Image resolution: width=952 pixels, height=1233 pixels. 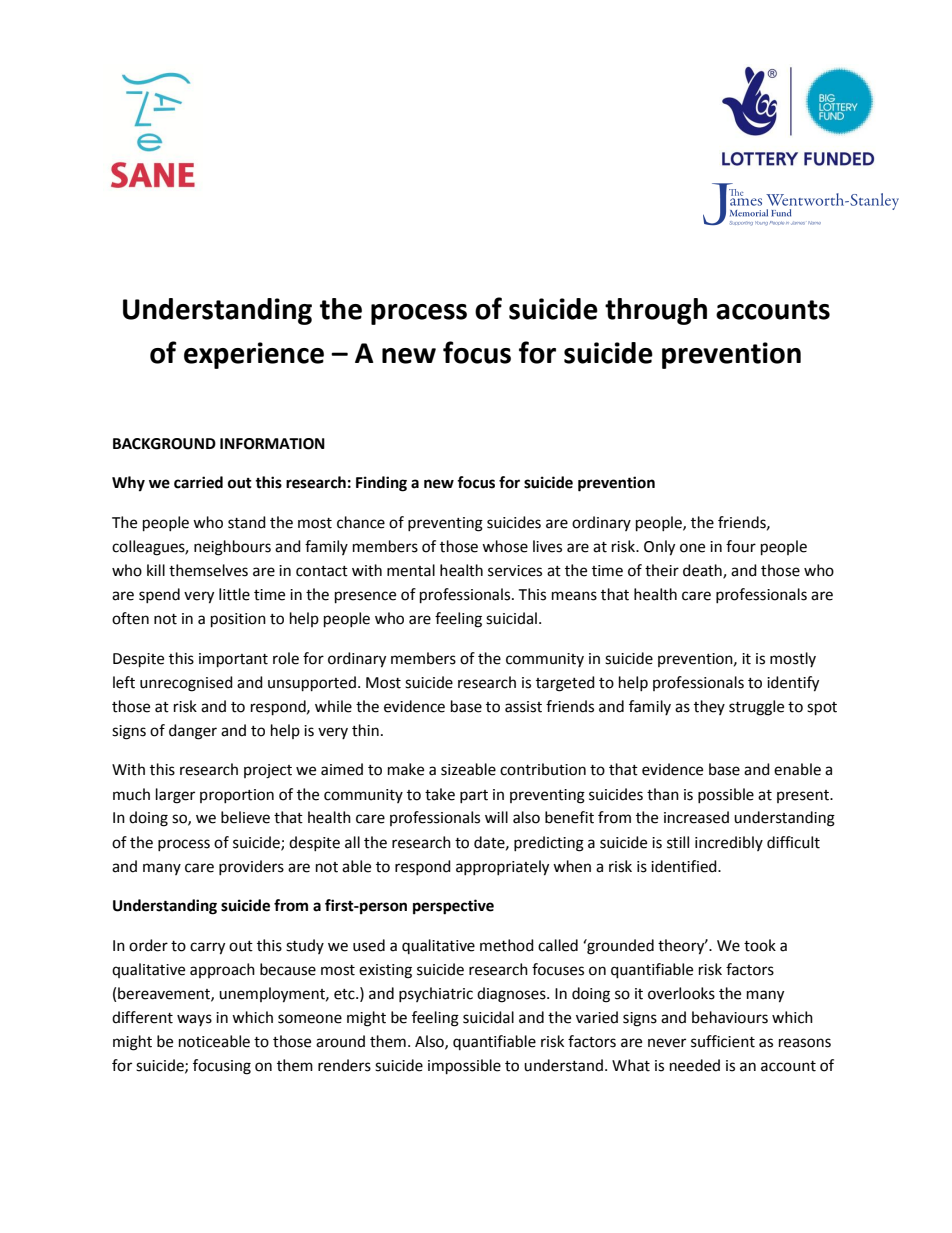 What do you see at coordinates (756, 708) in the screenshot?
I see `struggle` at bounding box center [756, 708].
